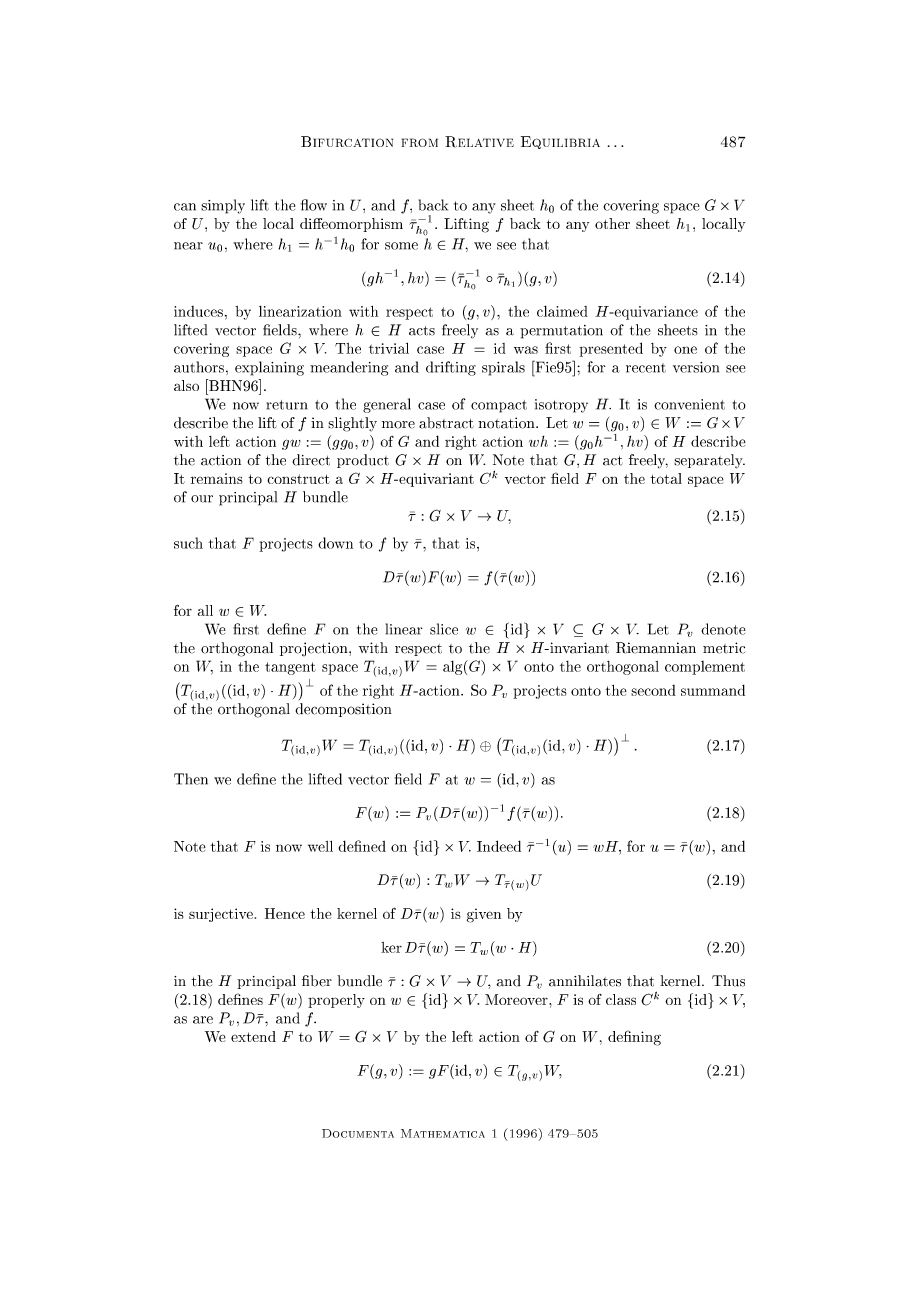 Image resolution: width=924 pixels, height=1308 pixels. Describe the element at coordinates (446, 423) in the screenshot. I see `abstract` at that location.
